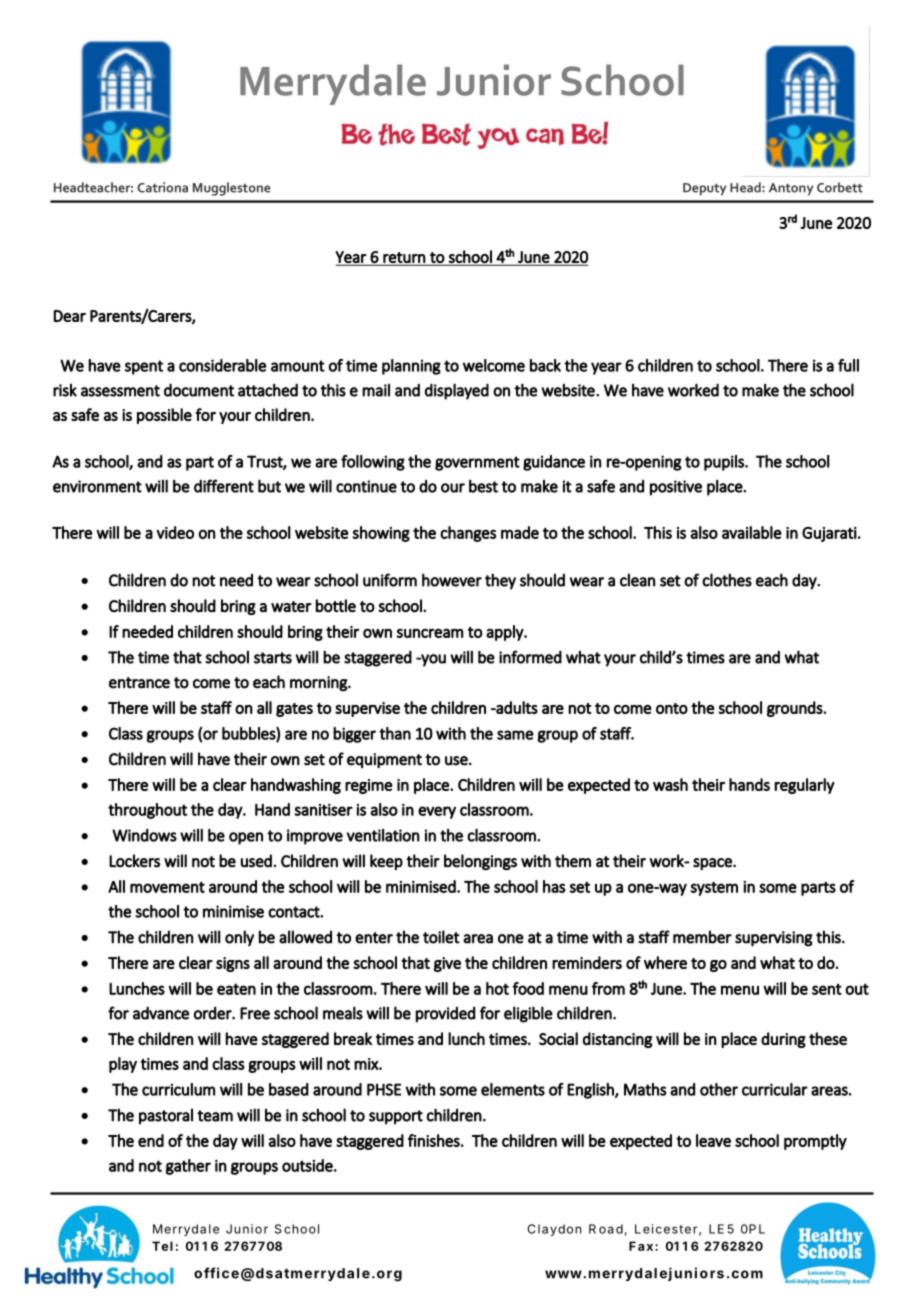 The height and width of the document is (1308, 924). I want to click on Road, so click(606, 1229).
